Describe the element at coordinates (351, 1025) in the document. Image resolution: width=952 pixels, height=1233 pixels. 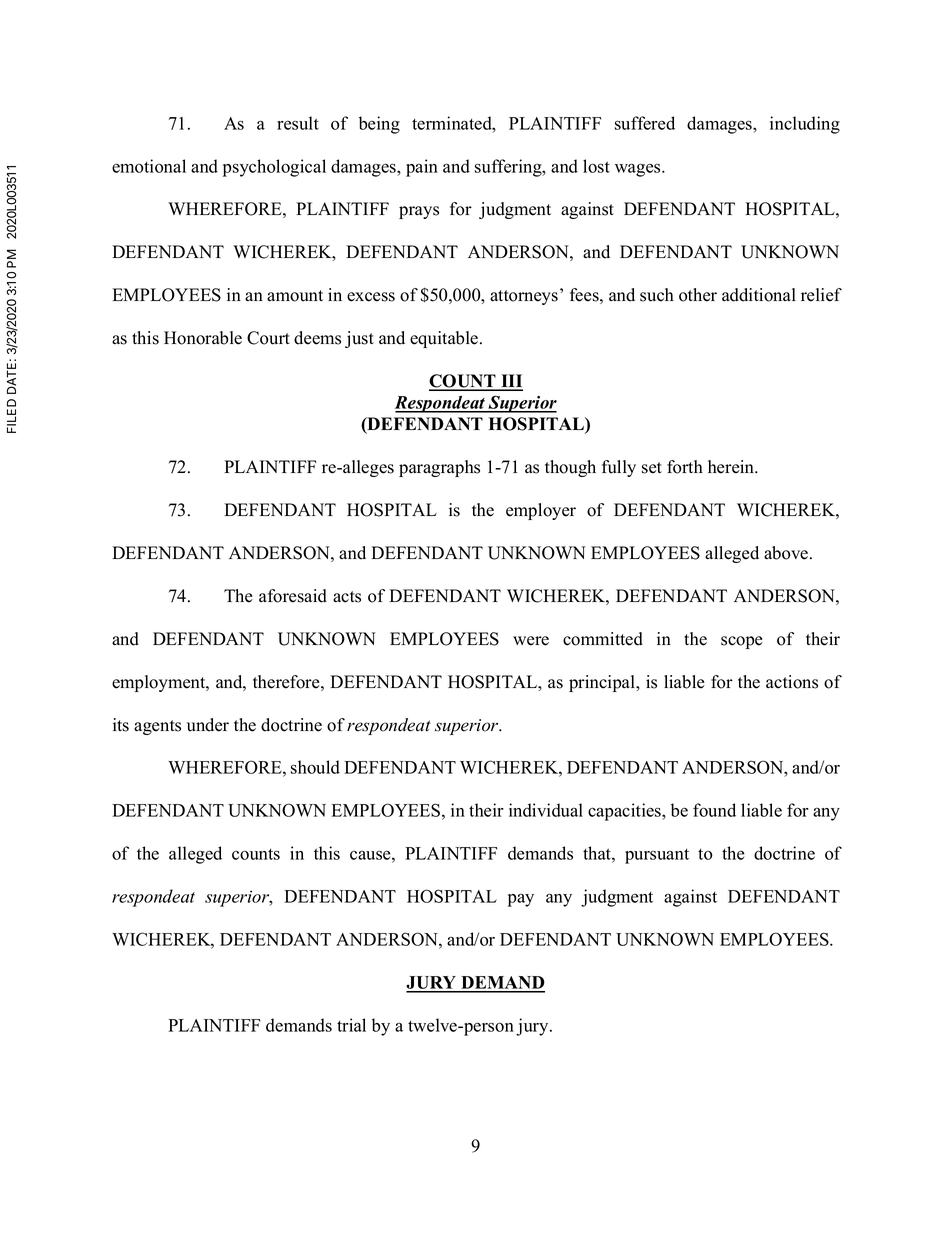
I see `trial` at that location.
